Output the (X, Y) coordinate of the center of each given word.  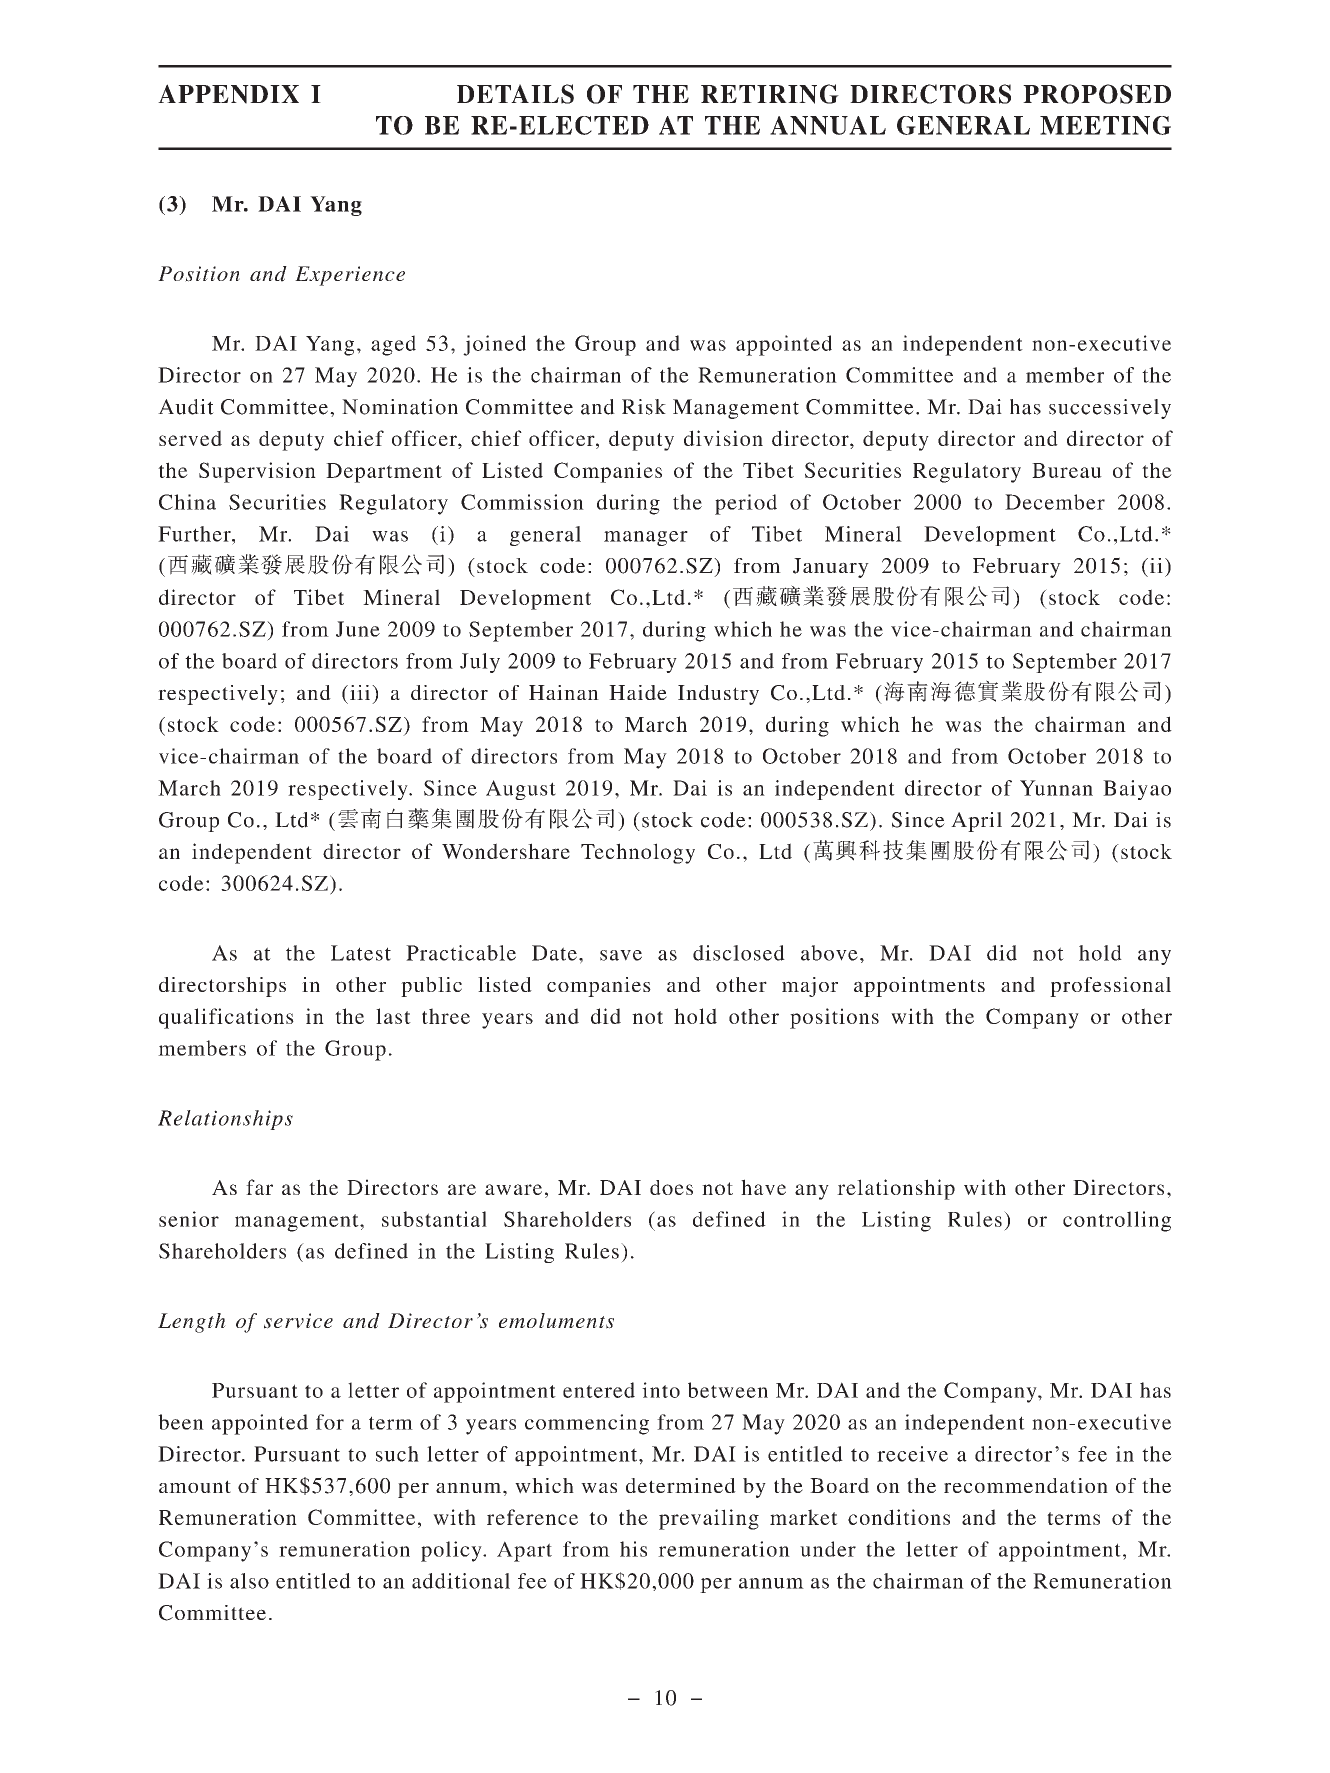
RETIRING (770, 94)
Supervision (257, 472)
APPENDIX (228, 94)
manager (646, 538)
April (976, 822)
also (249, 1581)
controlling (1117, 1221)
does (671, 1187)
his (633, 1549)
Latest (361, 953)
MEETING (1105, 125)
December (1055, 502)
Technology (638, 853)
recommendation (1026, 1485)
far (259, 1187)
